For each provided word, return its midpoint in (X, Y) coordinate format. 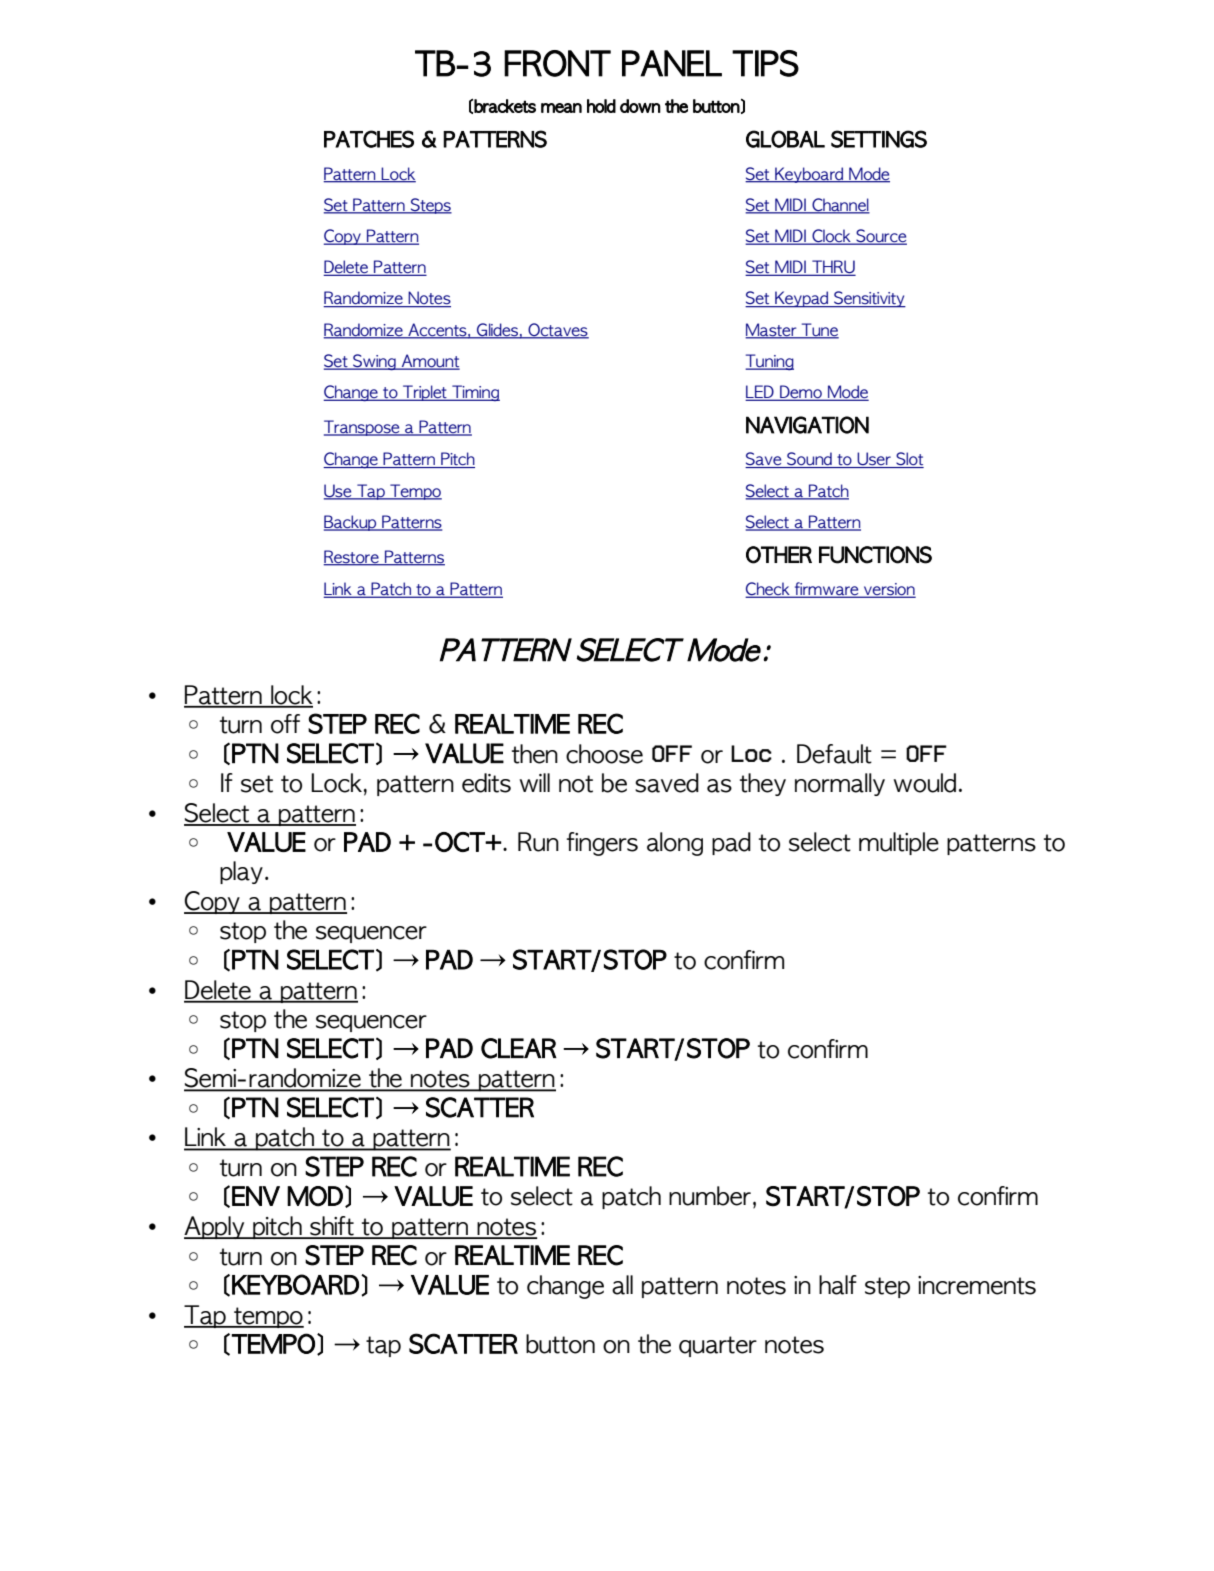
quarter (718, 1346)
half (838, 1285)
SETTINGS (879, 139)
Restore (352, 557)
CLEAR (519, 1048)
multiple (899, 843)
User (874, 460)
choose (604, 754)
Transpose (363, 428)
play (241, 872)
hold (601, 106)
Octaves (557, 330)
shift (332, 1227)
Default (834, 754)
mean (561, 108)
